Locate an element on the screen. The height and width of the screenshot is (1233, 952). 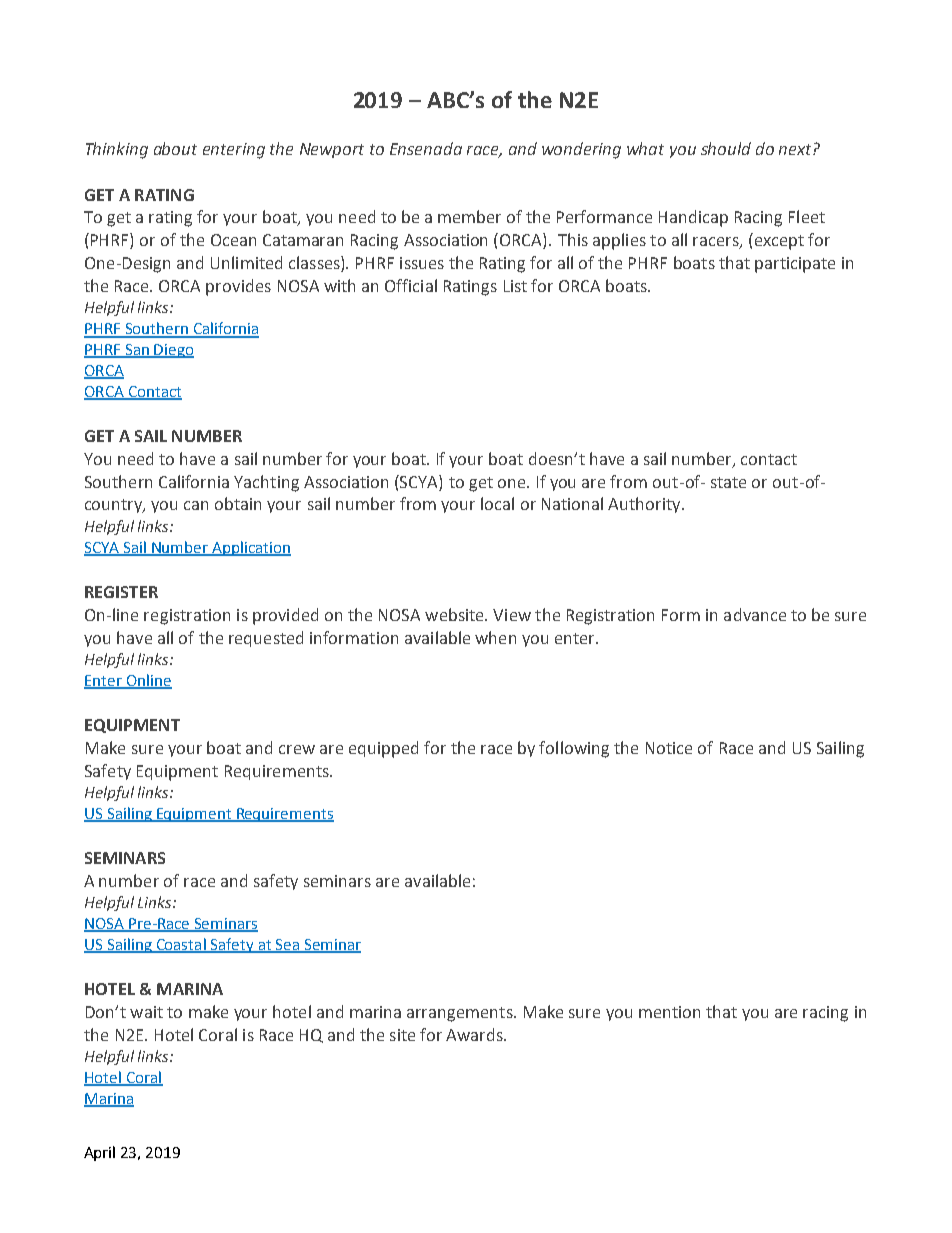
requested is located at coordinates (266, 639).
